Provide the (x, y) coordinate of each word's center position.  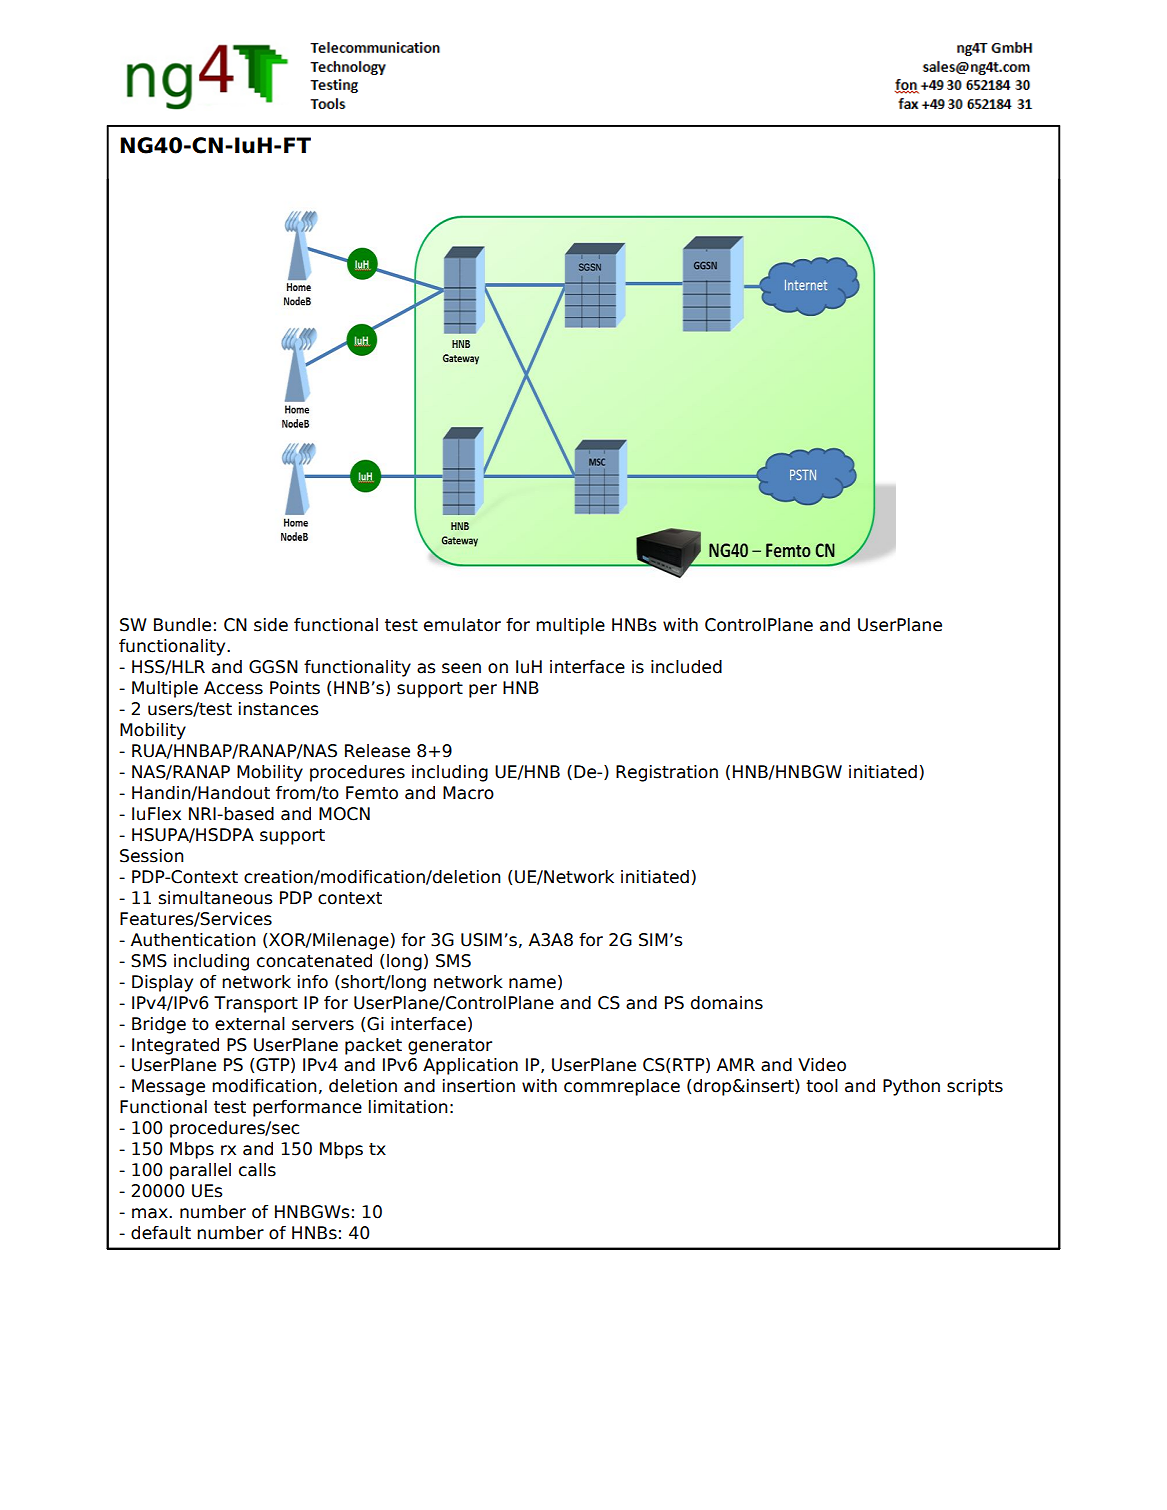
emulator (462, 625)
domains (727, 1003)
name (532, 983)
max (151, 1213)
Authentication (193, 940)
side (271, 625)
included (686, 667)
